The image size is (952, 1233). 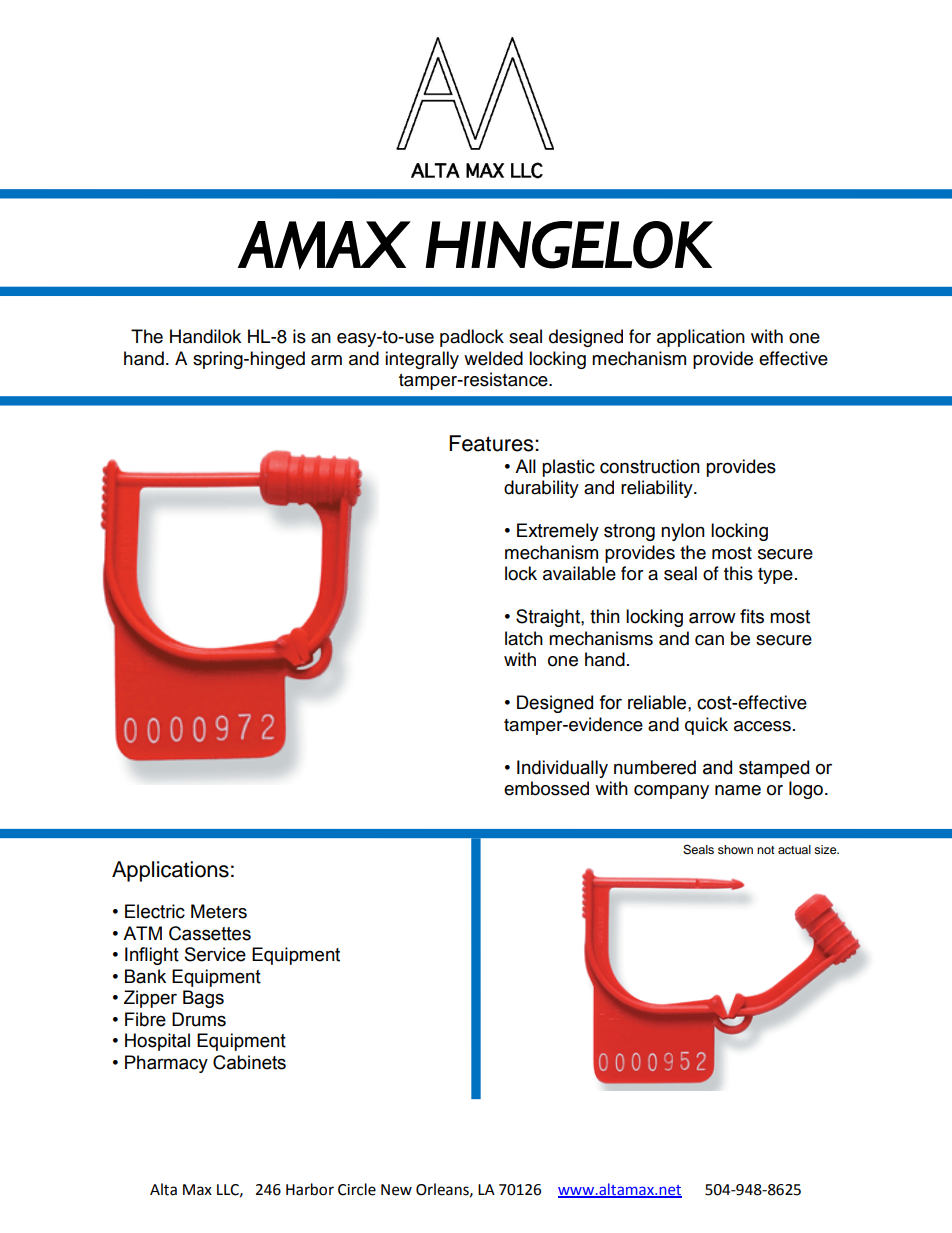 I want to click on access, so click(x=762, y=726).
